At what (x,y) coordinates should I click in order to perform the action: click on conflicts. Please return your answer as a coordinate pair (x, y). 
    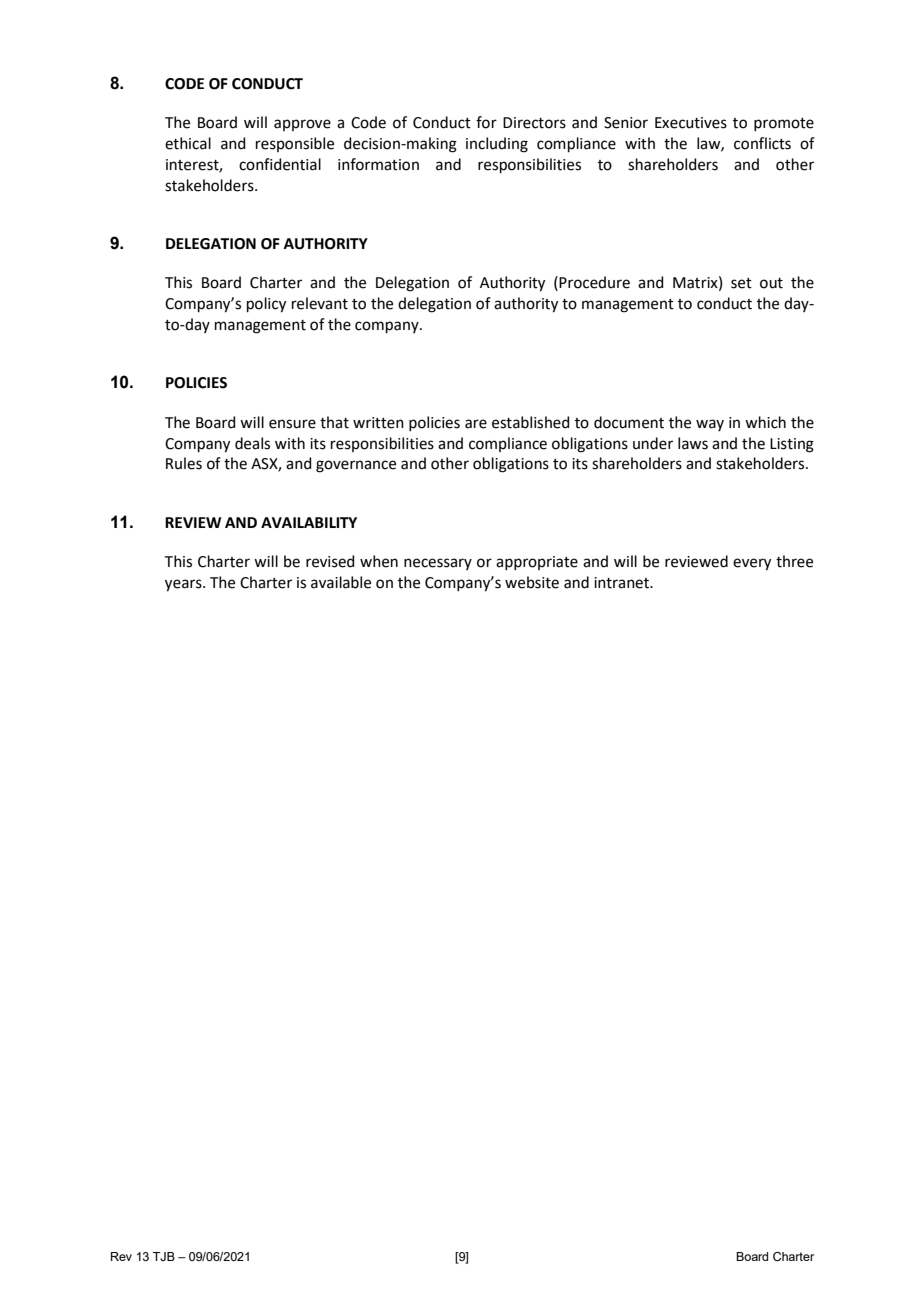
    Looking at the image, I should click on (762, 143).
